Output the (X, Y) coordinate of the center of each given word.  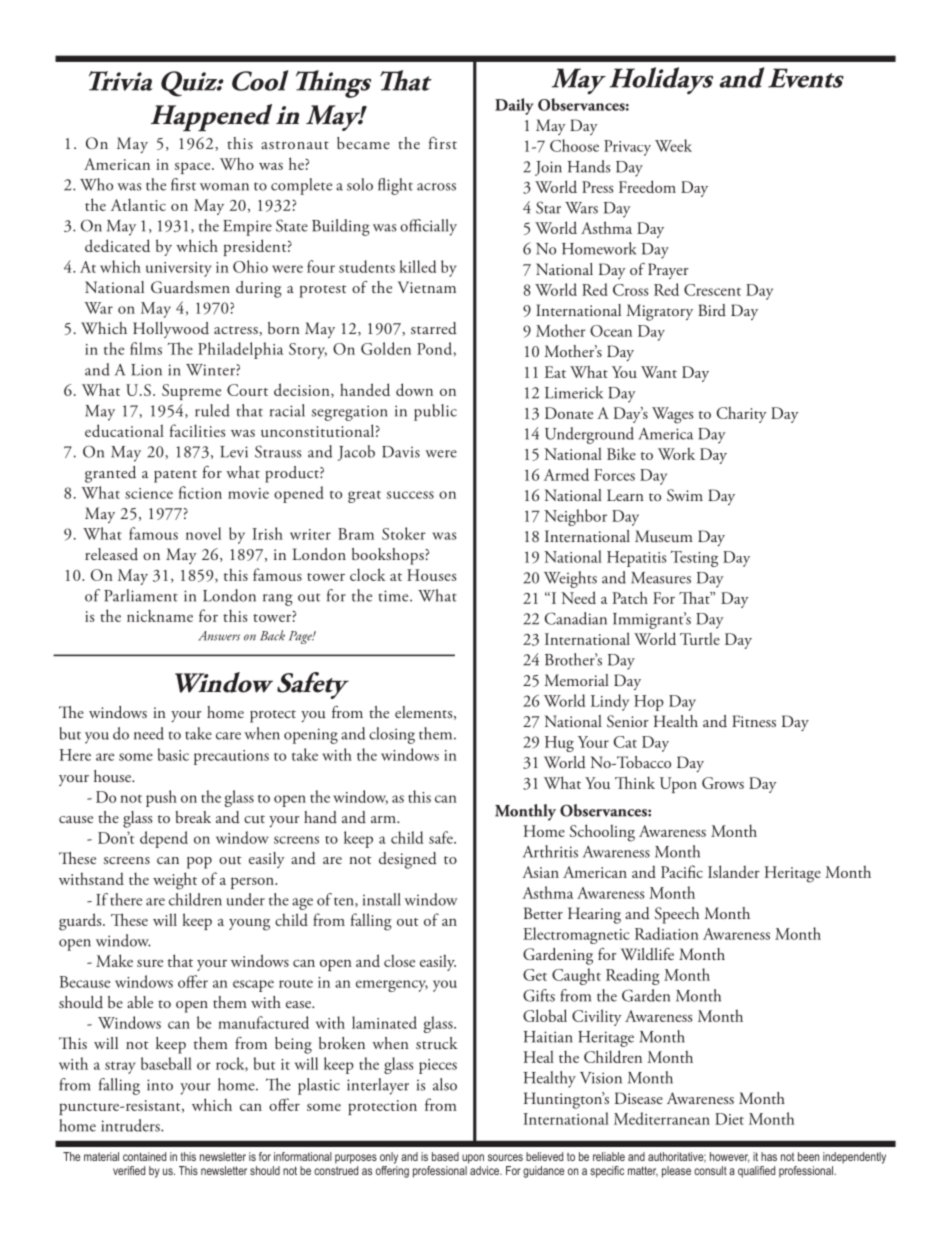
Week (673, 145)
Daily (514, 106)
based (445, 1156)
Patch (630, 597)
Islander (734, 871)
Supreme (191, 392)
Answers (219, 636)
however (729, 1157)
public (435, 412)
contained (144, 1156)
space (194, 168)
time (395, 596)
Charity (742, 414)
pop (199, 863)
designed (408, 860)
